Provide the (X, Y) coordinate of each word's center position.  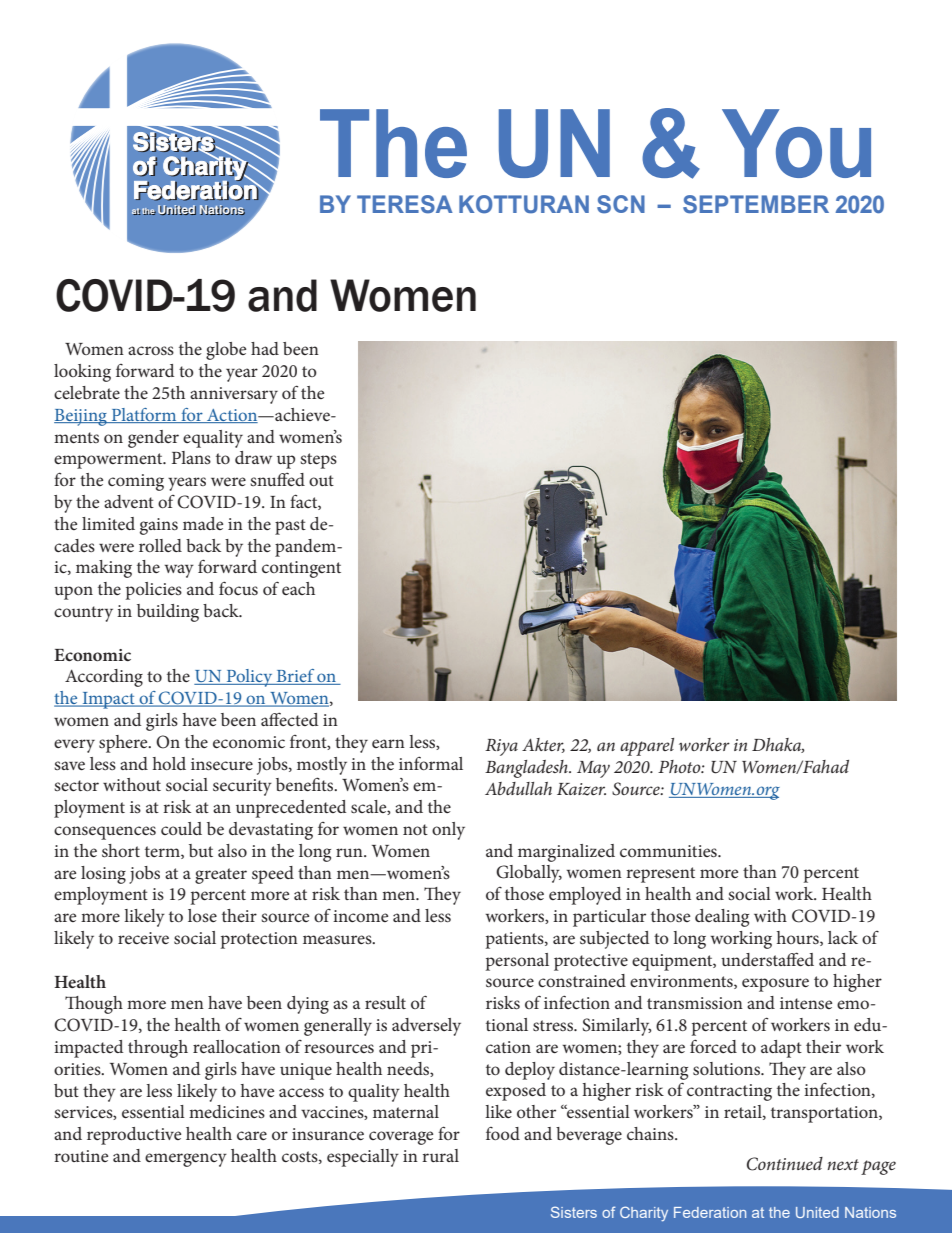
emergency (186, 1160)
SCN (621, 204)
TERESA (405, 204)
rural (440, 1155)
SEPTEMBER (756, 204)
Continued (785, 1164)
